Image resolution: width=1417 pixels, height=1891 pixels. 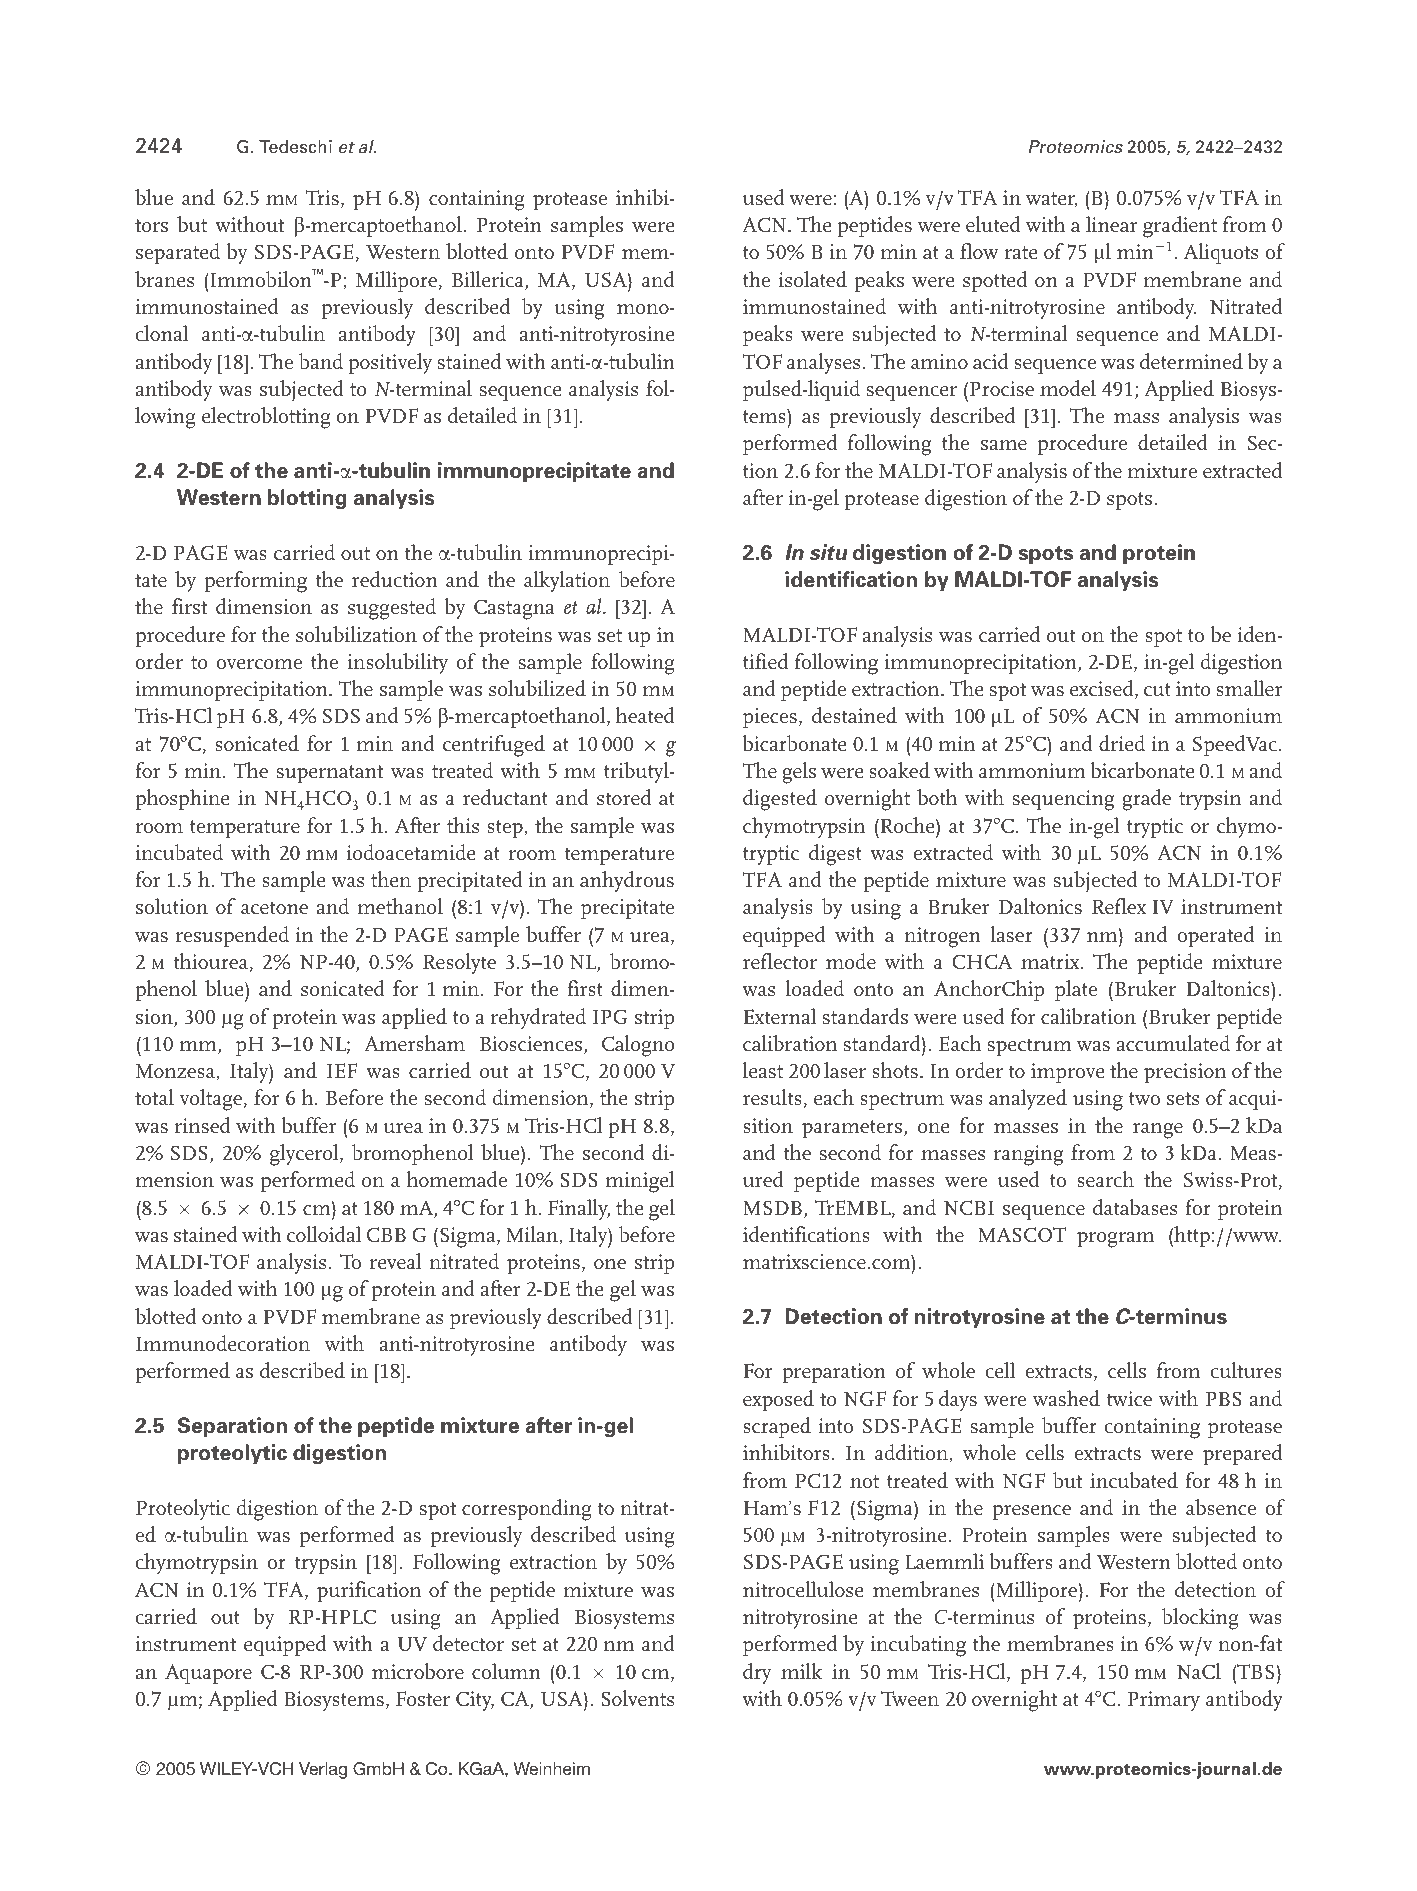 I want to click on Verlag, so click(x=323, y=1770).
